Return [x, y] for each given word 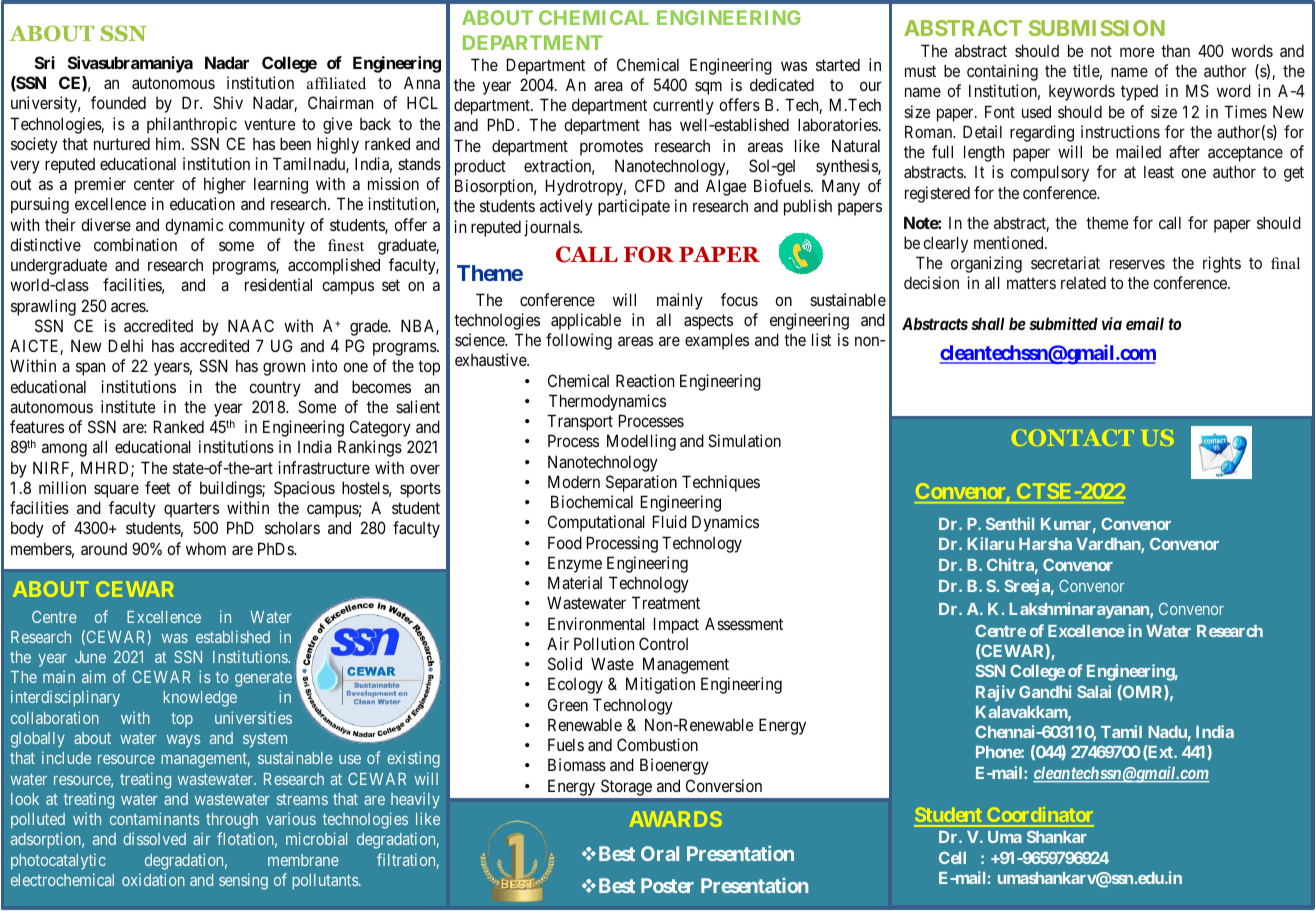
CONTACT [1073, 438]
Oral [660, 853]
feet [158, 487]
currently [683, 106]
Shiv [228, 102]
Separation [641, 483]
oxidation [153, 879]
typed [1139, 93]
